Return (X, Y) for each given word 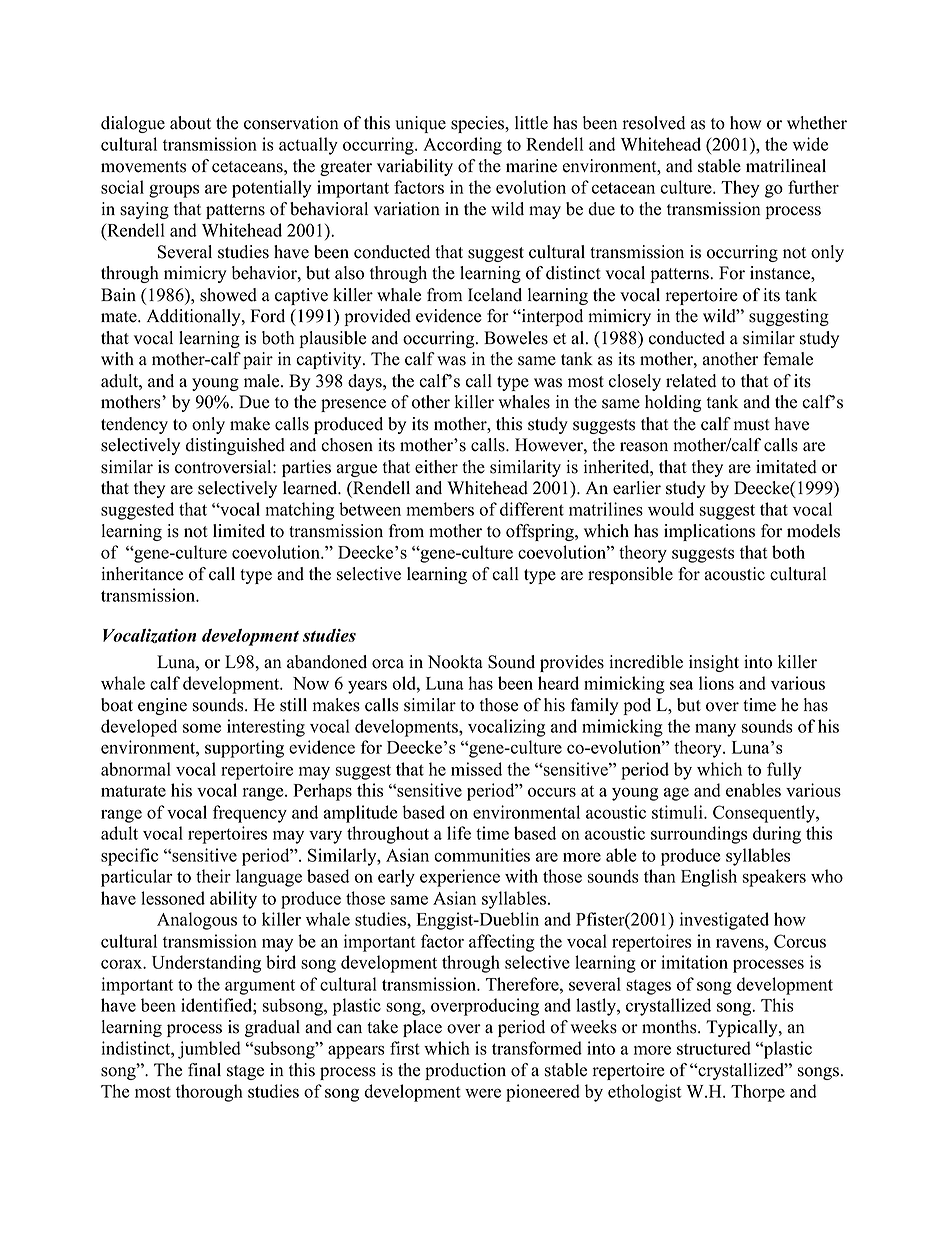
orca (388, 664)
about (190, 123)
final (204, 1069)
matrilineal (786, 166)
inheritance (142, 574)
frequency (250, 814)
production (465, 1071)
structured (714, 1048)
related (691, 381)
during (777, 835)
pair (258, 360)
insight (714, 663)
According (462, 146)
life (459, 833)
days (366, 382)
